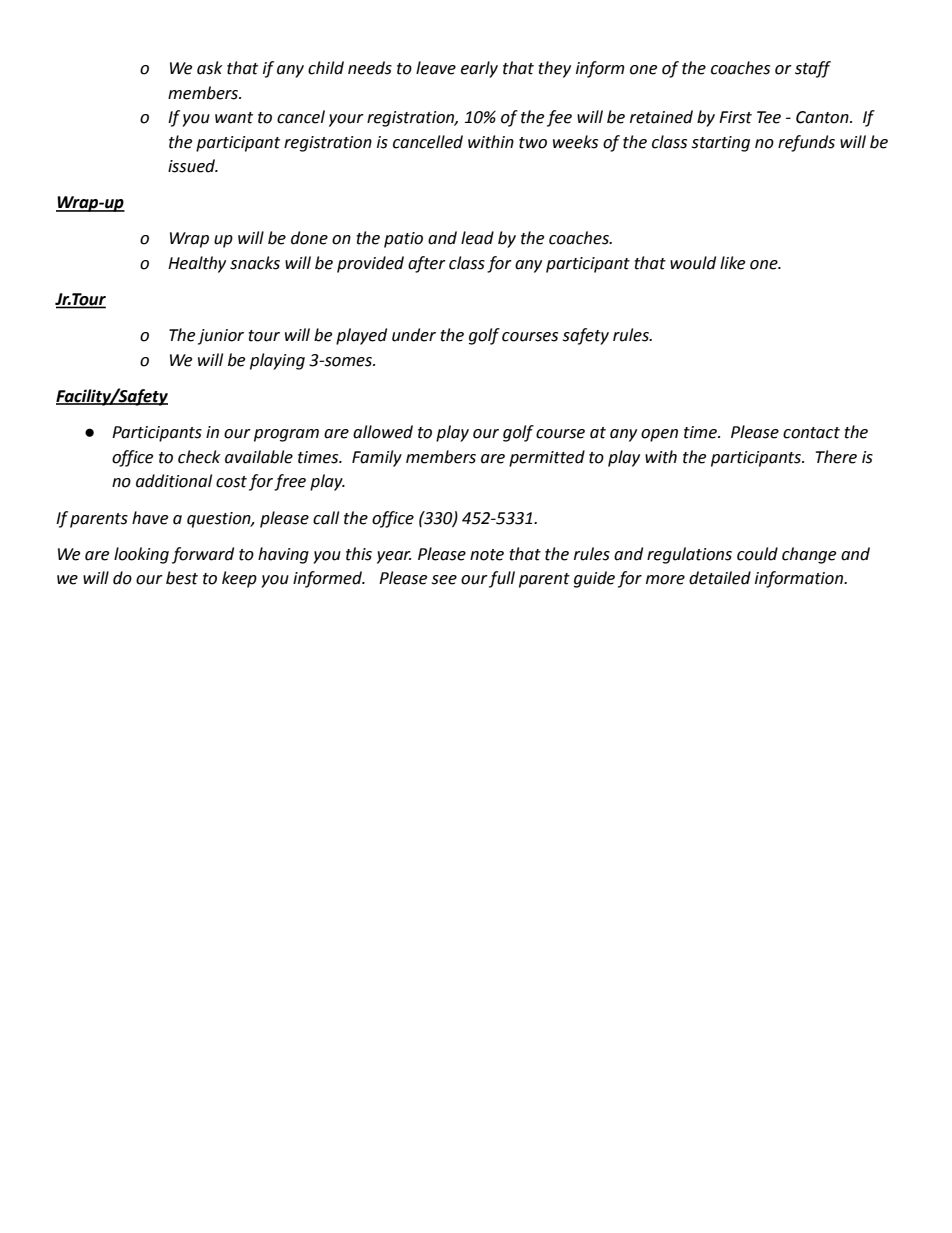  Describe the element at coordinates (477, 238) in the screenshot. I see `lead` at that location.
